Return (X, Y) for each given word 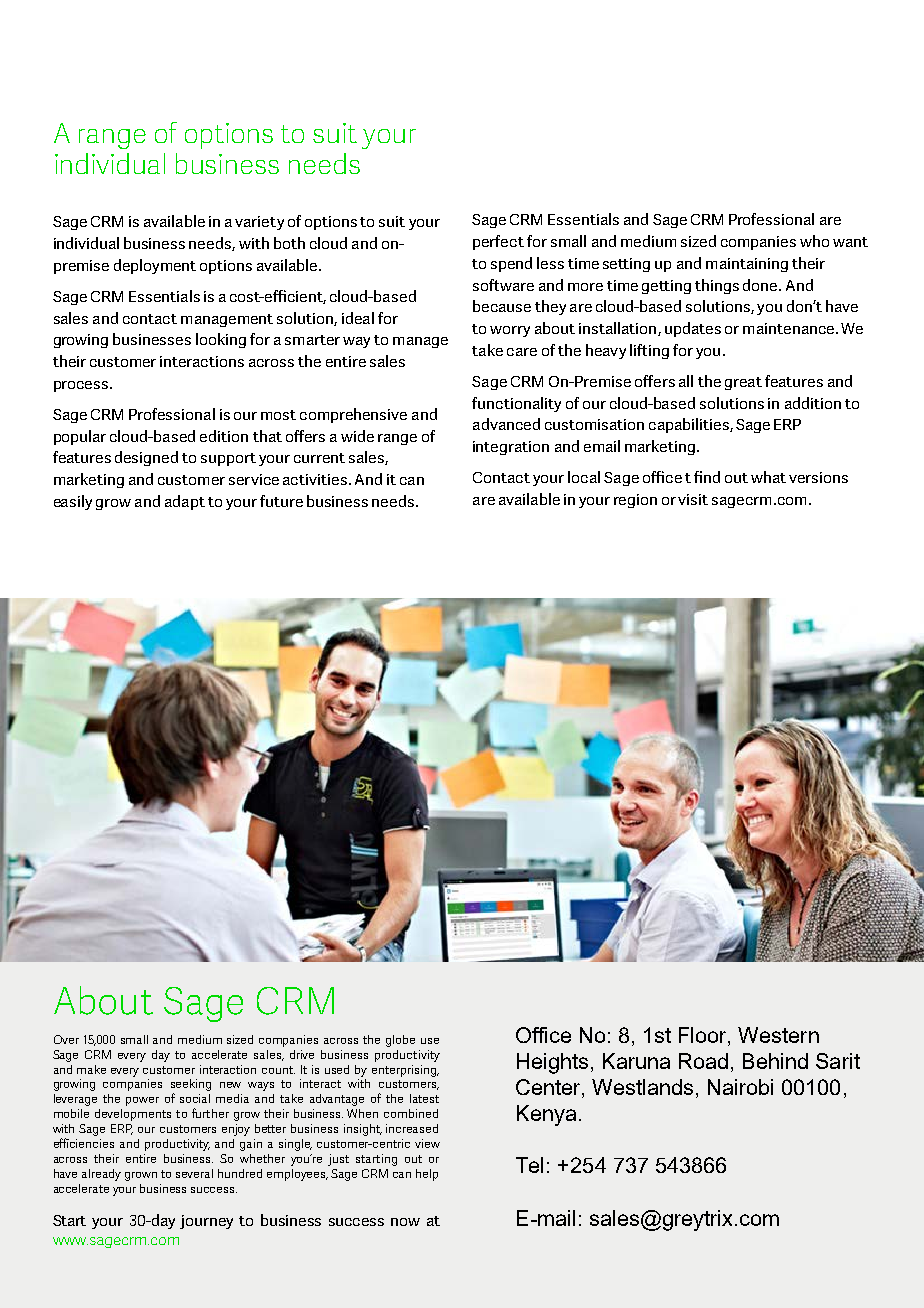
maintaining (747, 265)
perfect (498, 242)
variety (259, 223)
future (281, 501)
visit (693, 499)
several (194, 1173)
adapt (185, 502)
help (427, 1175)
